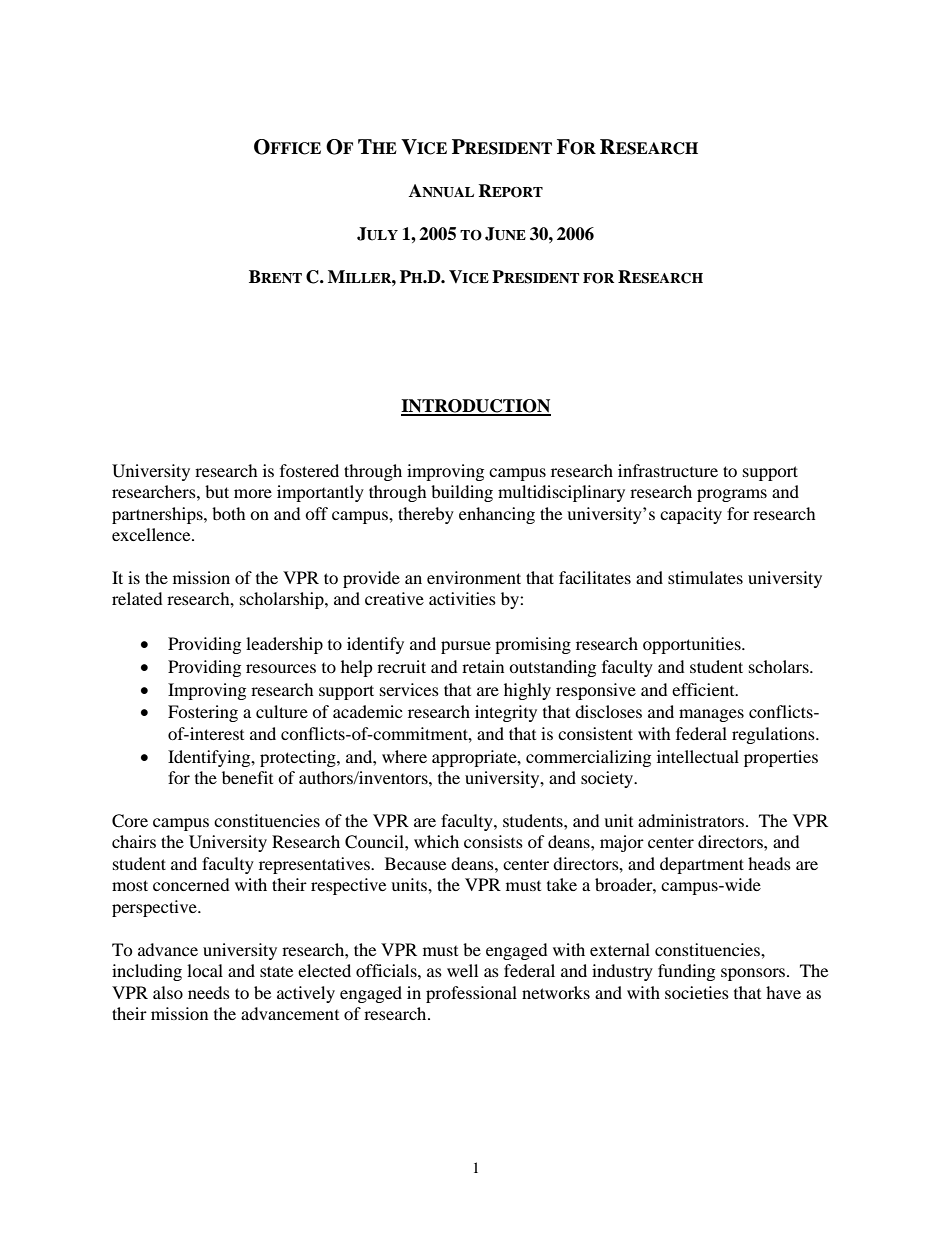  What do you see at coordinates (506, 713) in the image?
I see `integrity` at bounding box center [506, 713].
